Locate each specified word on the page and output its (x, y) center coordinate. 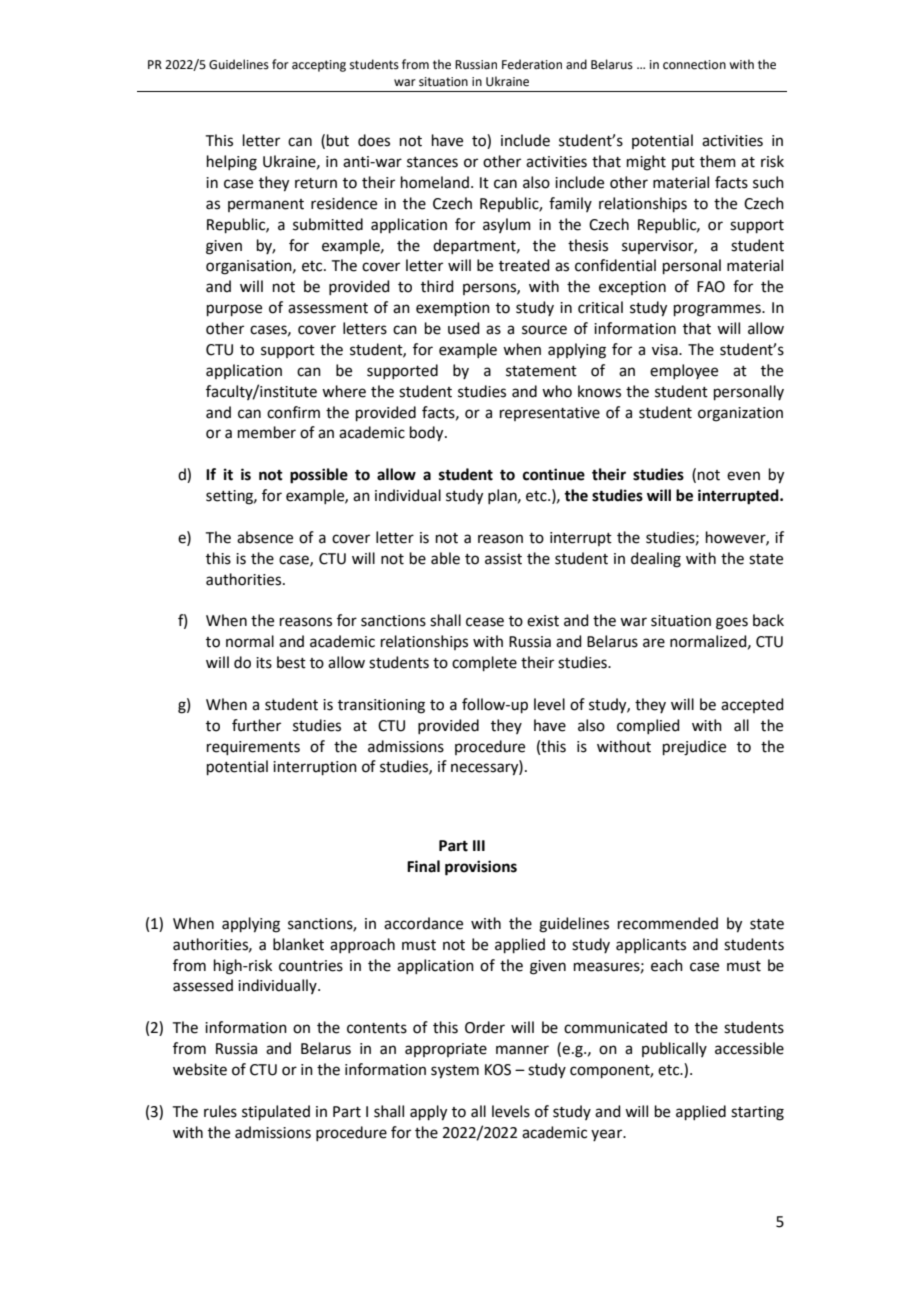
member (267, 432)
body (428, 434)
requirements (253, 748)
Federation (532, 64)
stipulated (276, 1112)
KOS (498, 1070)
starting (757, 1113)
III (479, 845)
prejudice (694, 748)
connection (694, 65)
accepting (319, 66)
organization (740, 414)
